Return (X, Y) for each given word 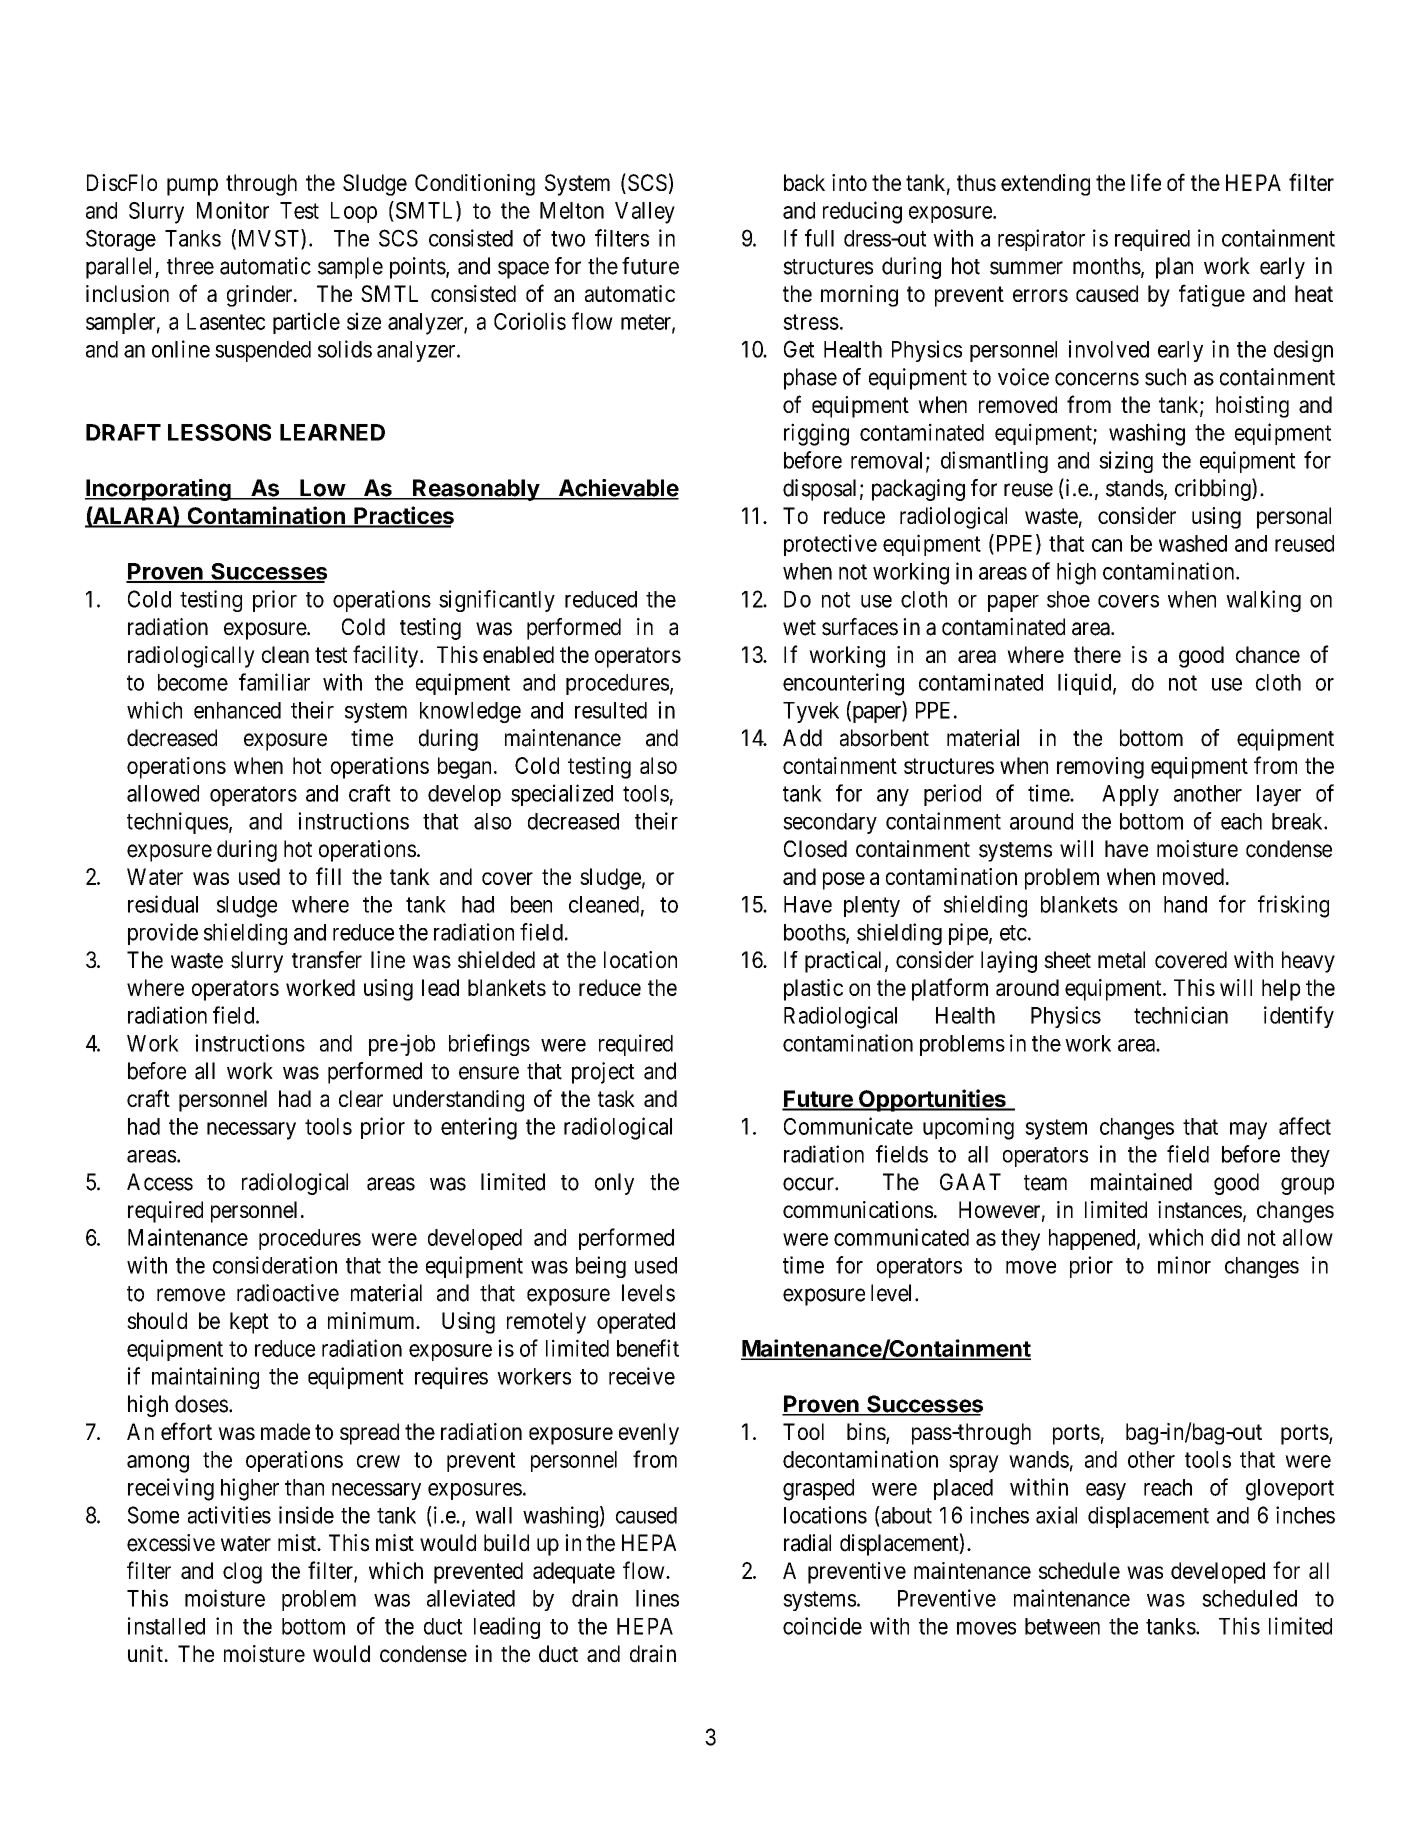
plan (1174, 268)
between (1062, 1626)
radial (807, 1543)
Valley (645, 213)
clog (242, 1573)
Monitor (233, 210)
